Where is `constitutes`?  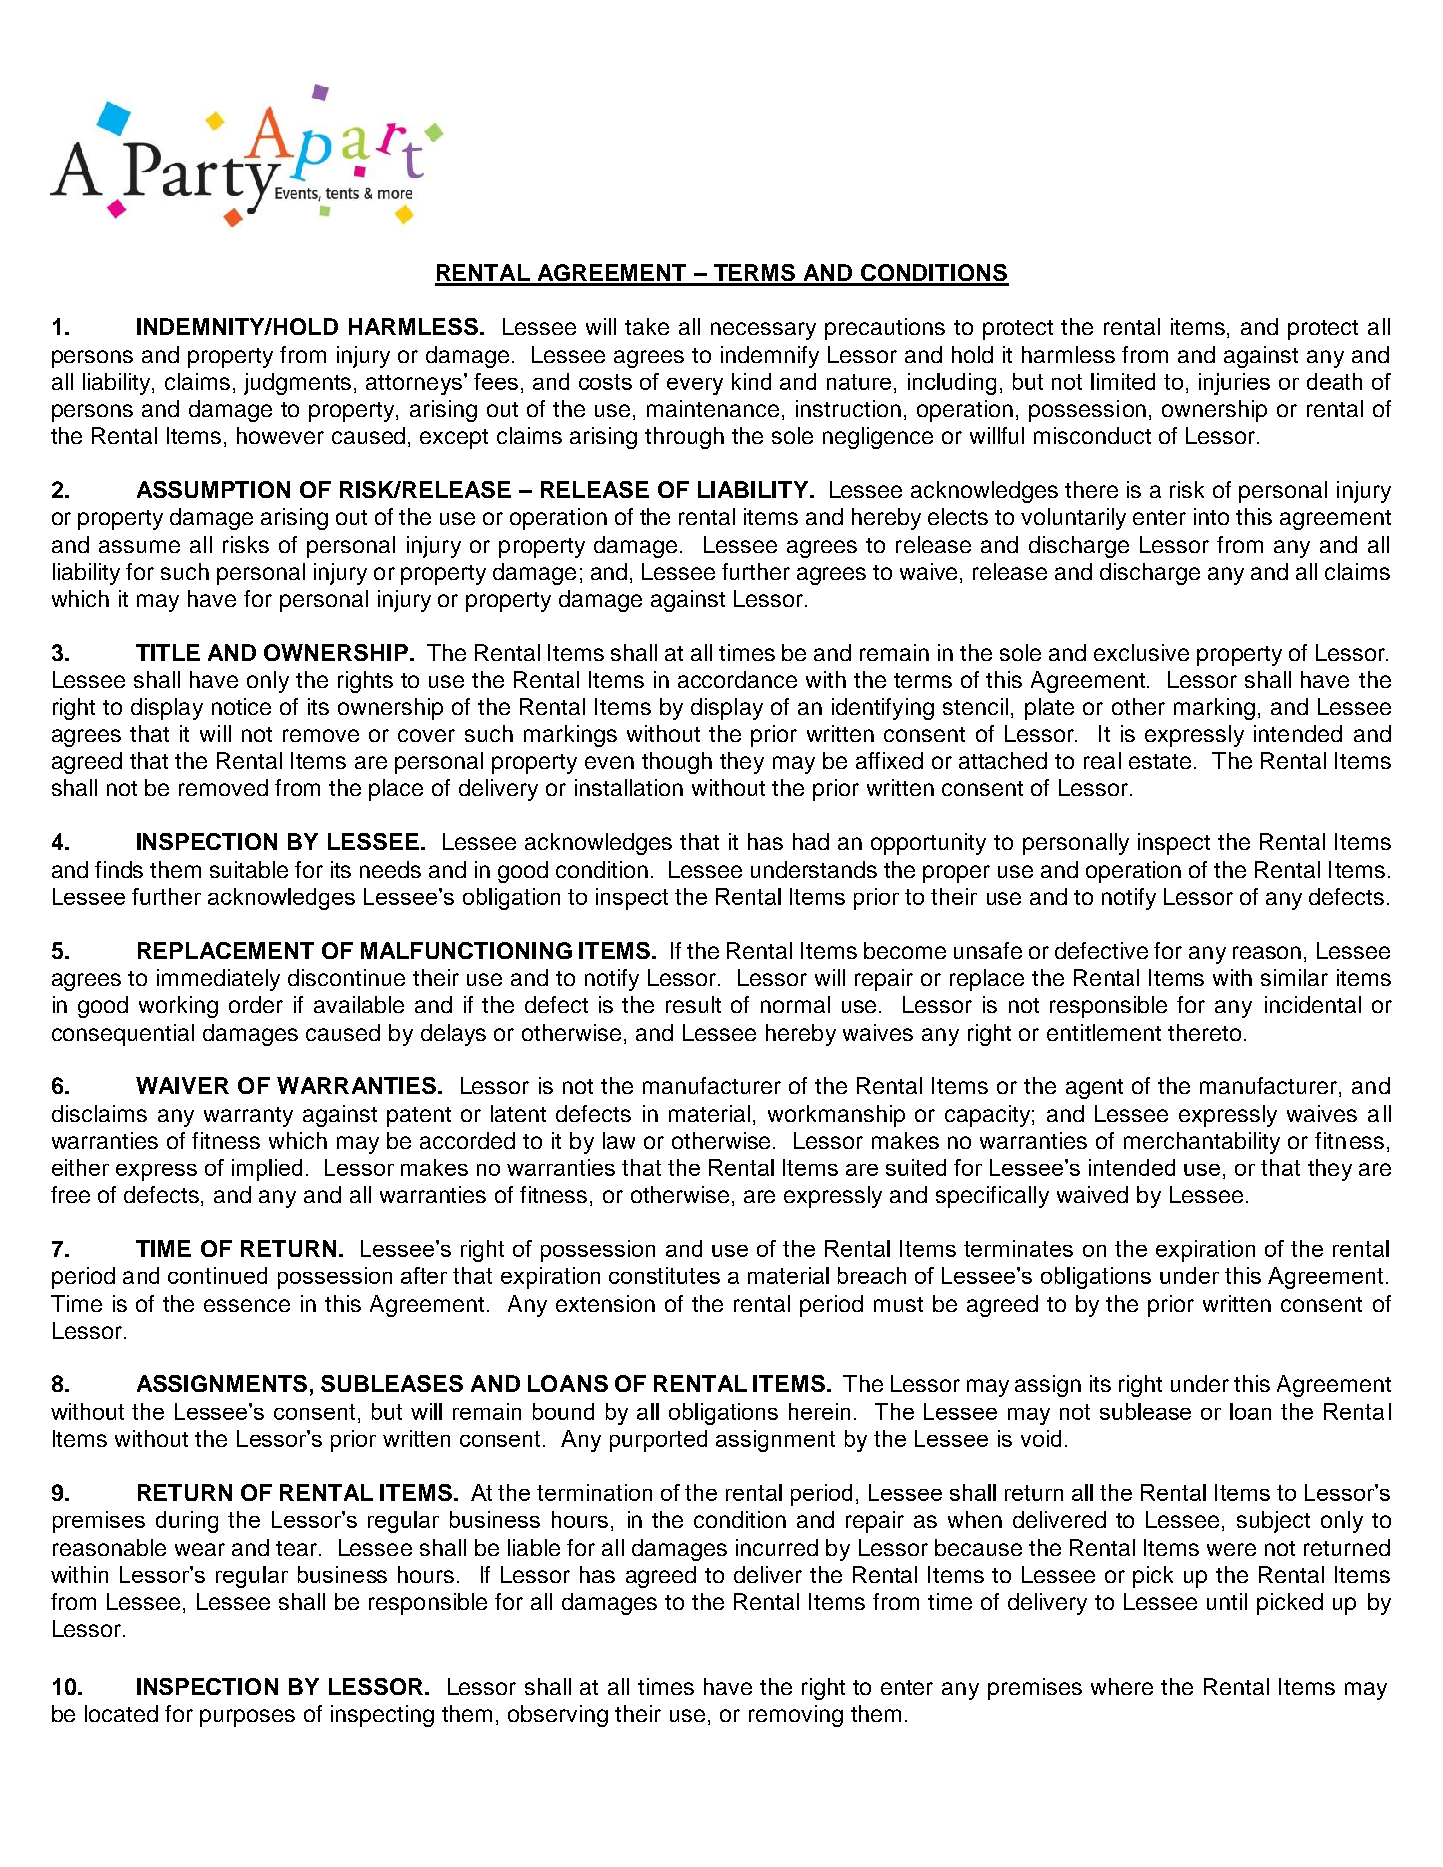
constitutes is located at coordinates (664, 1275).
